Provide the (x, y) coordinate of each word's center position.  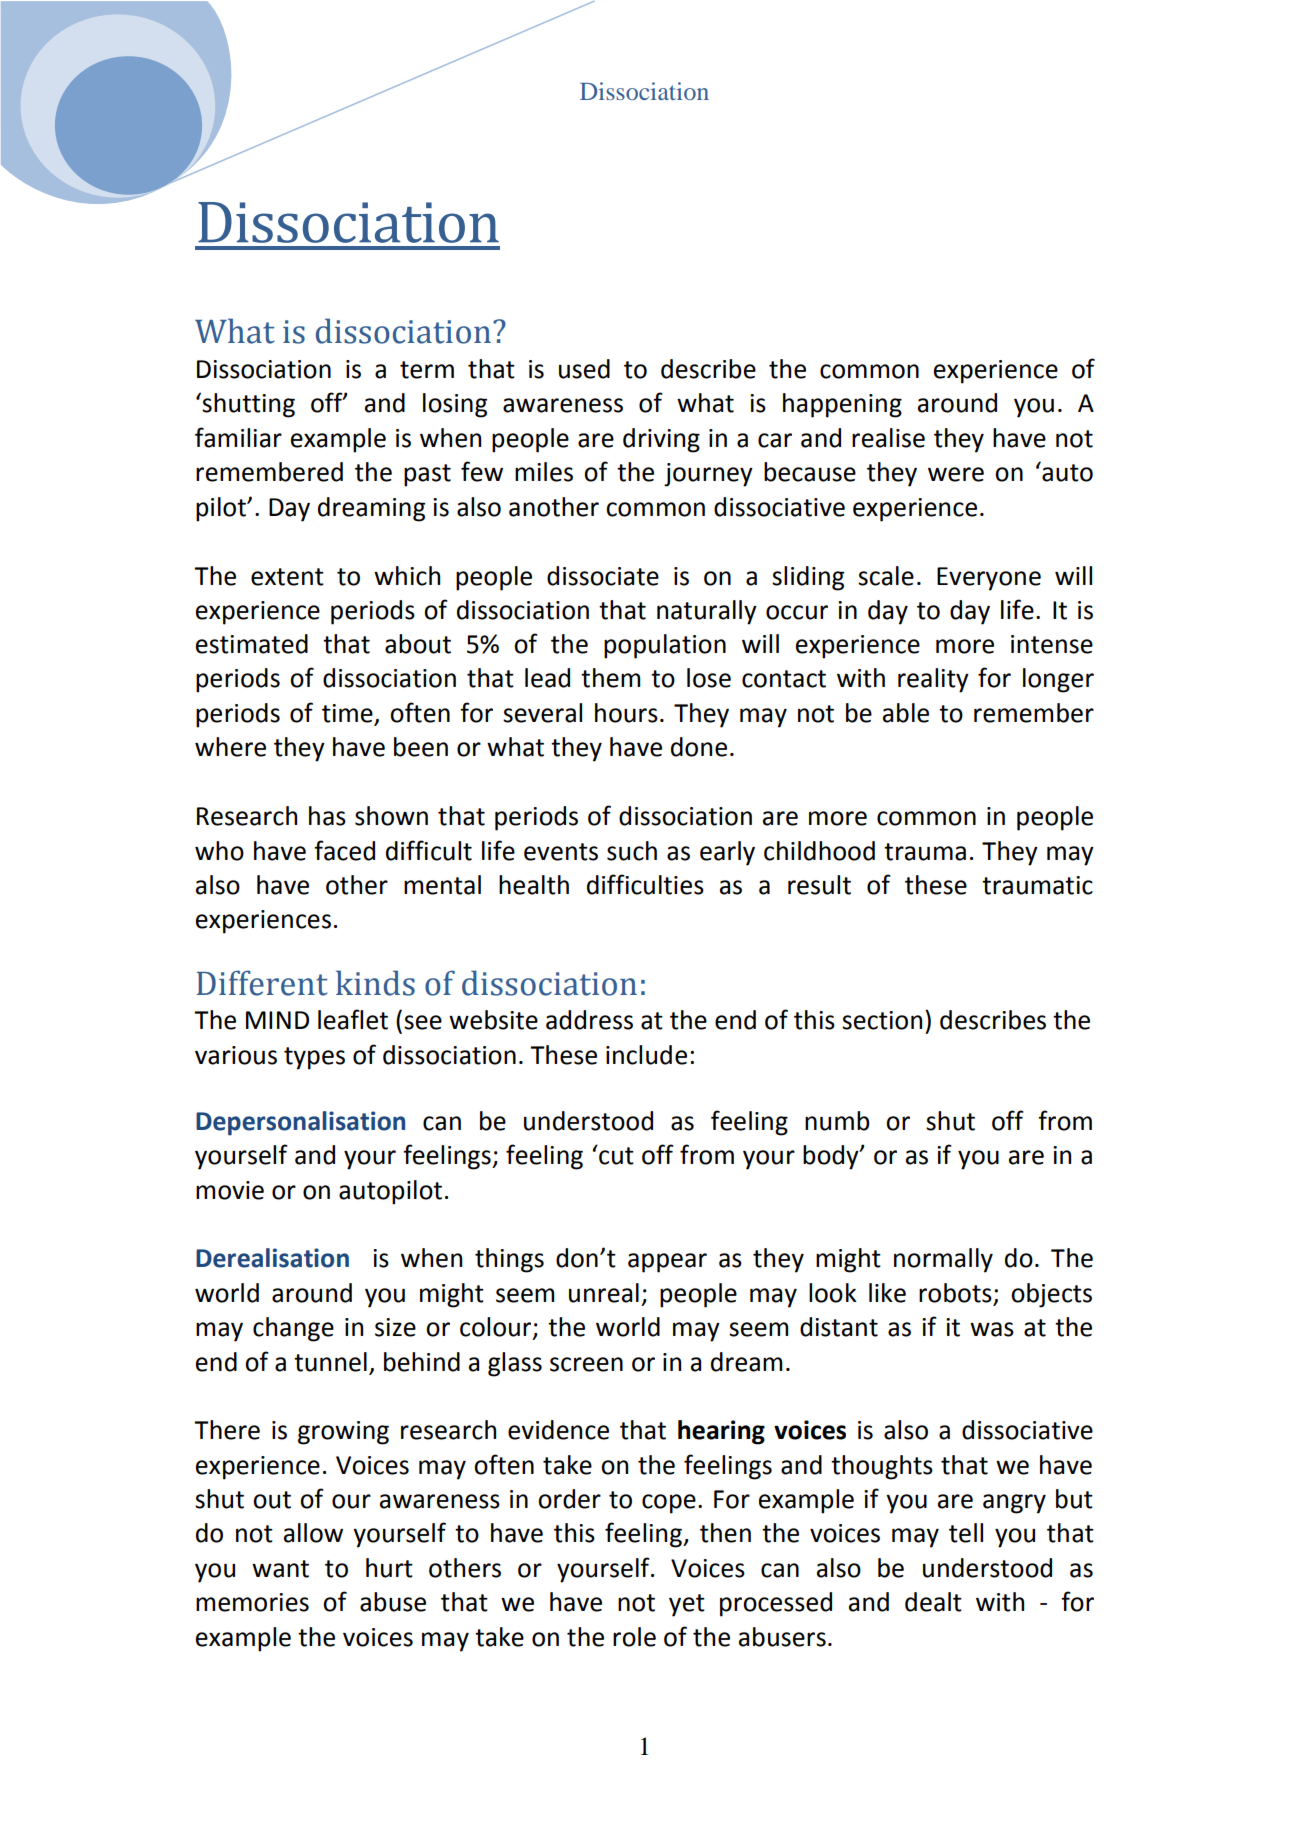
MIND (277, 1020)
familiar (238, 437)
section (882, 1020)
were (956, 474)
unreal (604, 1293)
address (589, 1020)
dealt (933, 1602)
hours (626, 713)
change (293, 1329)
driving (661, 440)
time (348, 714)
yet (687, 1605)
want (280, 1569)
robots (955, 1293)
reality (933, 680)
